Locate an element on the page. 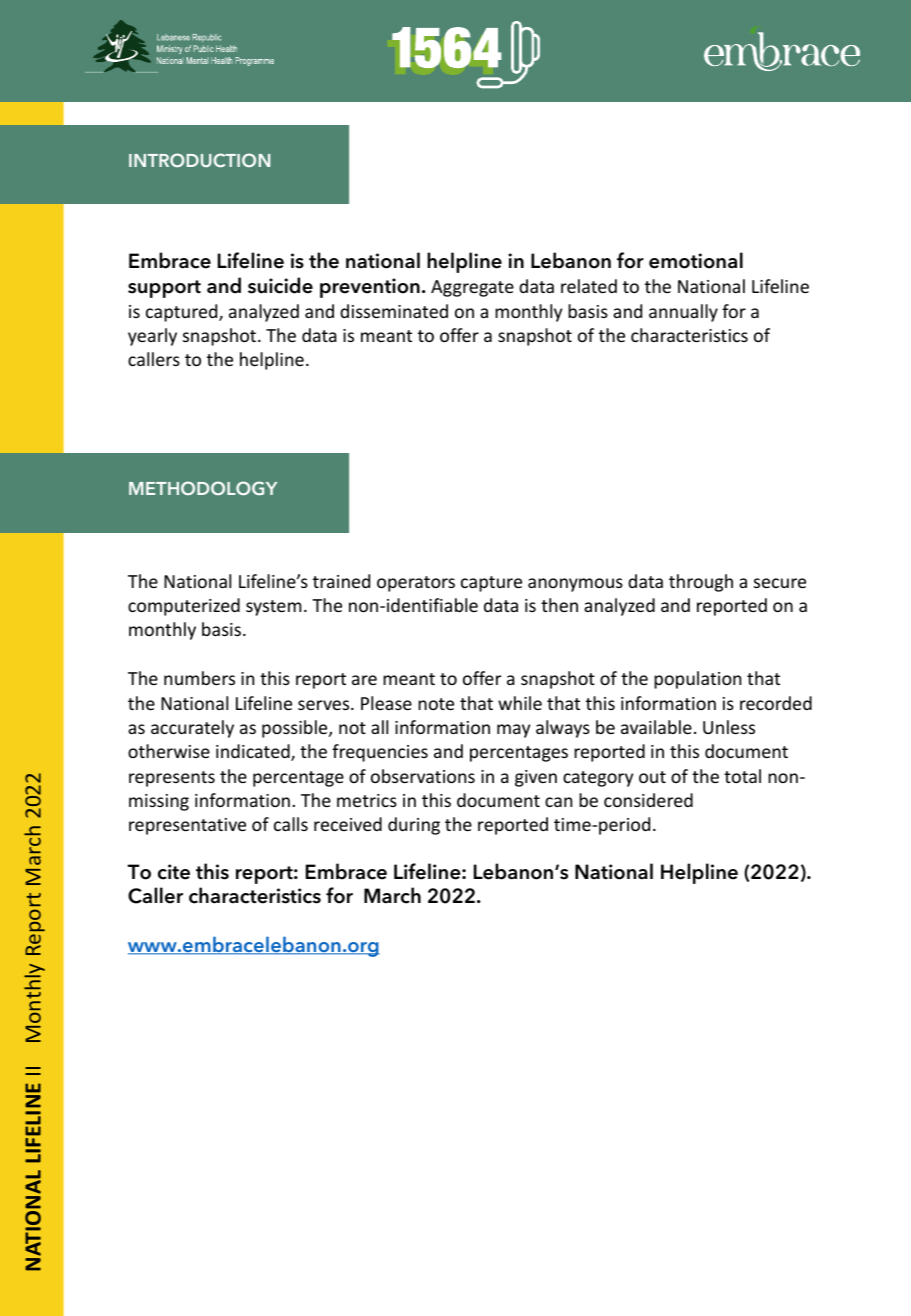  emotional is located at coordinates (696, 260).
